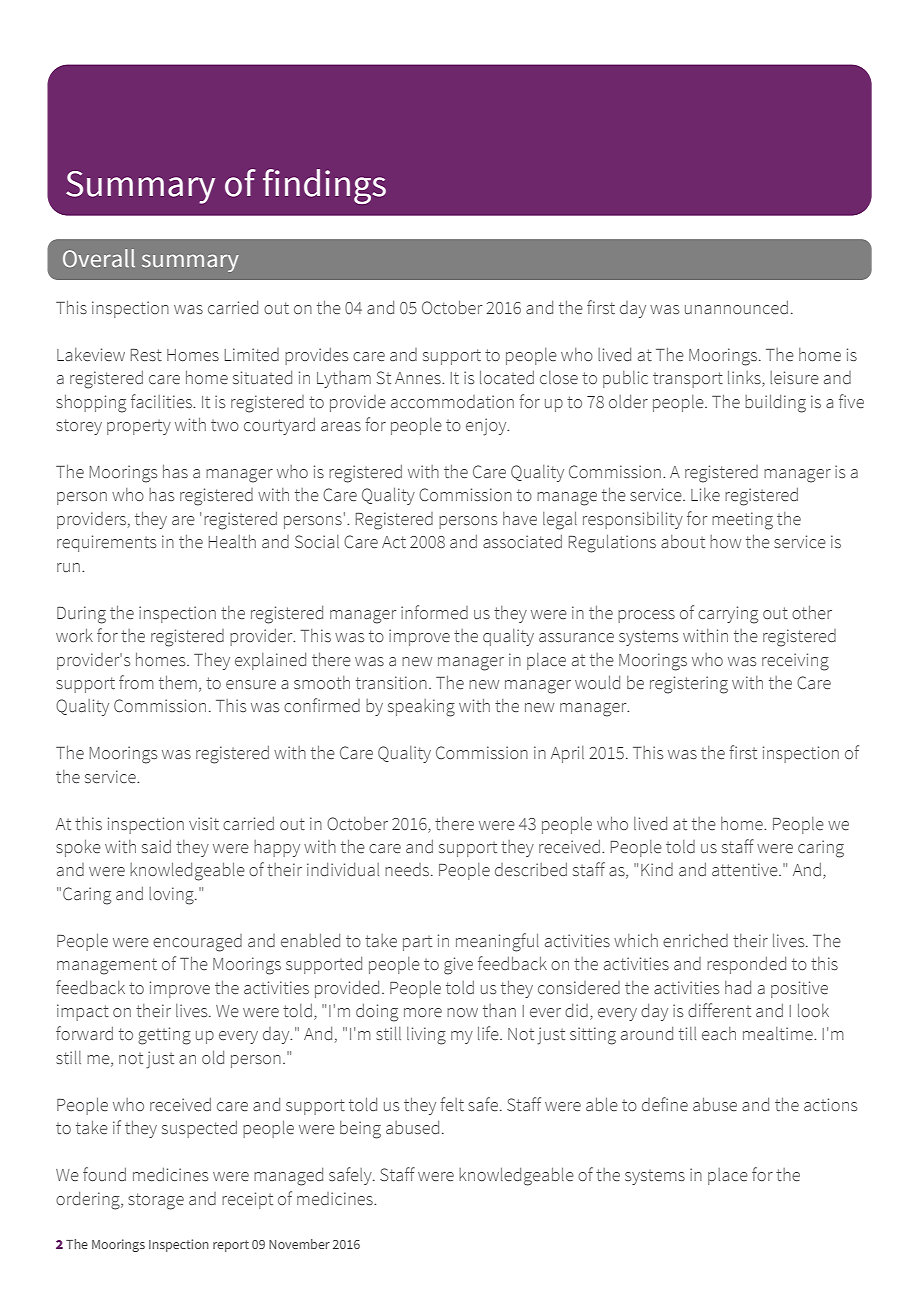  I want to click on speaking, so click(421, 708).
